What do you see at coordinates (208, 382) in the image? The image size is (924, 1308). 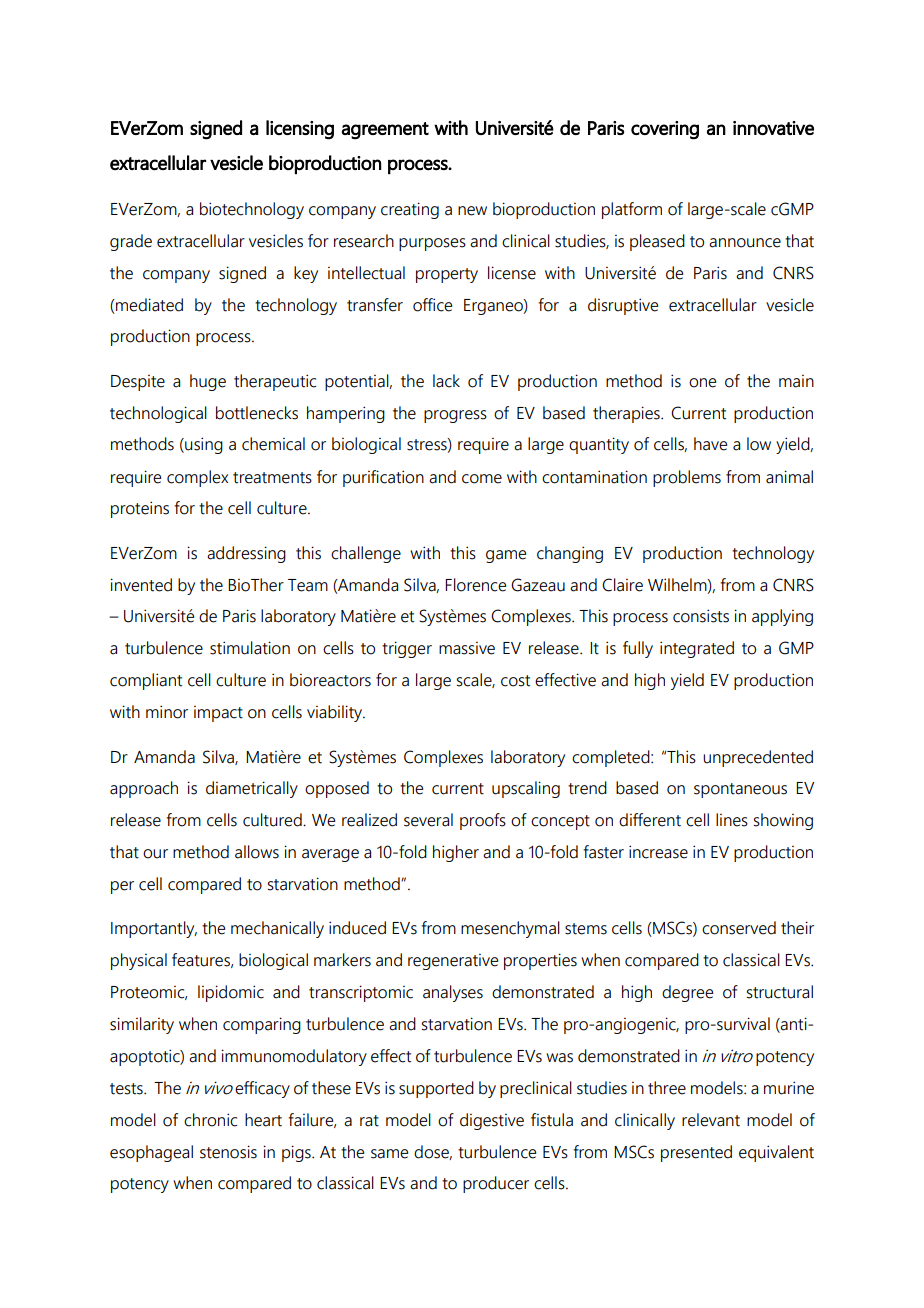 I see `huge` at bounding box center [208, 382].
